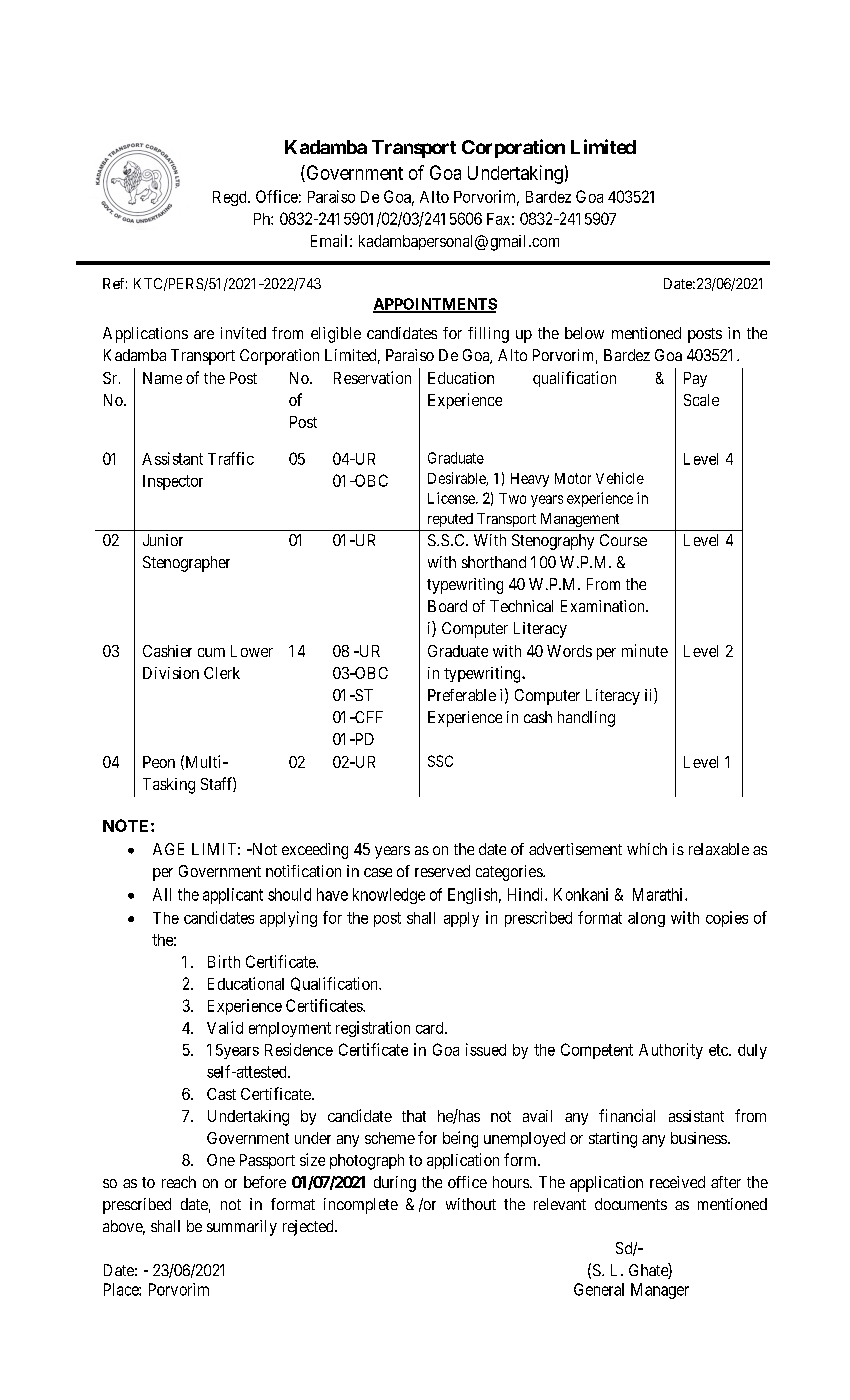 The image size is (850, 1400). Describe the element at coordinates (511, 1182) in the screenshot. I see `hours` at that location.
